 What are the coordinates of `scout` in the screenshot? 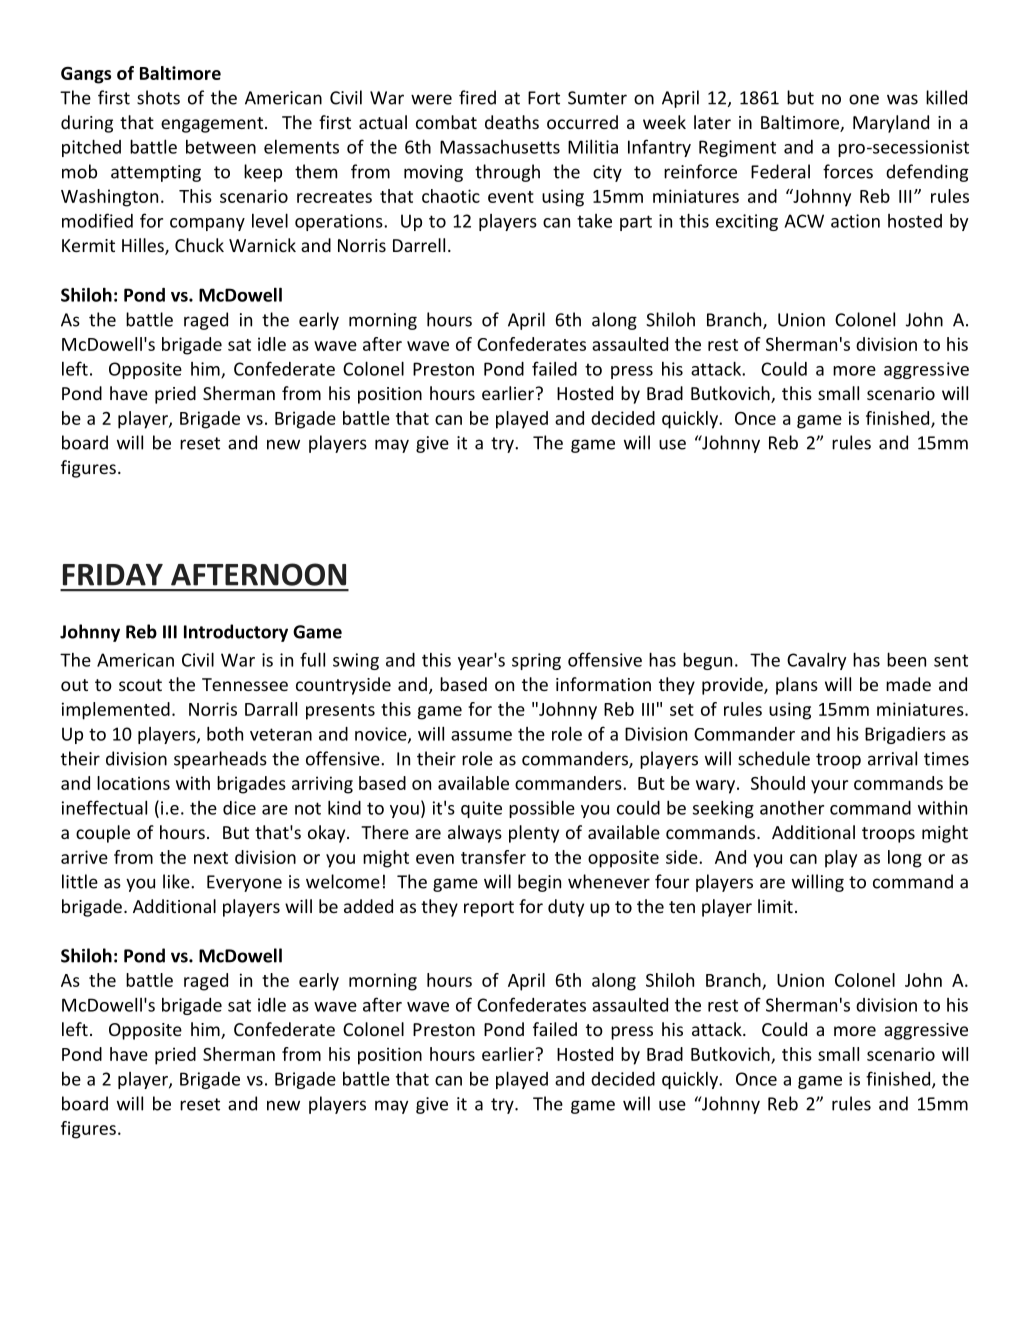 It's located at (140, 685).
